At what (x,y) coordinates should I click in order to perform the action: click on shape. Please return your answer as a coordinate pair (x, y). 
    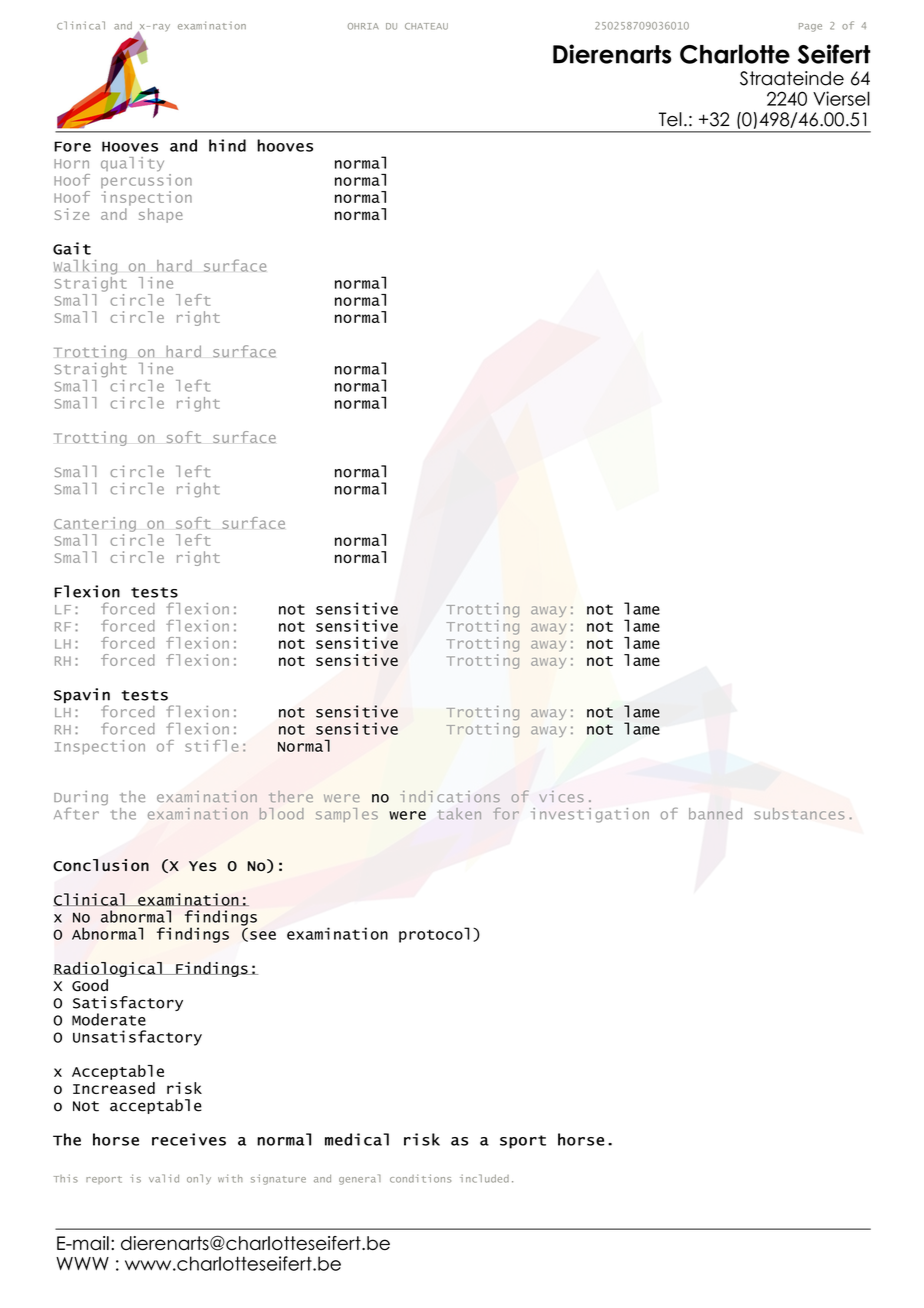
    Looking at the image, I should click on (161, 215).
